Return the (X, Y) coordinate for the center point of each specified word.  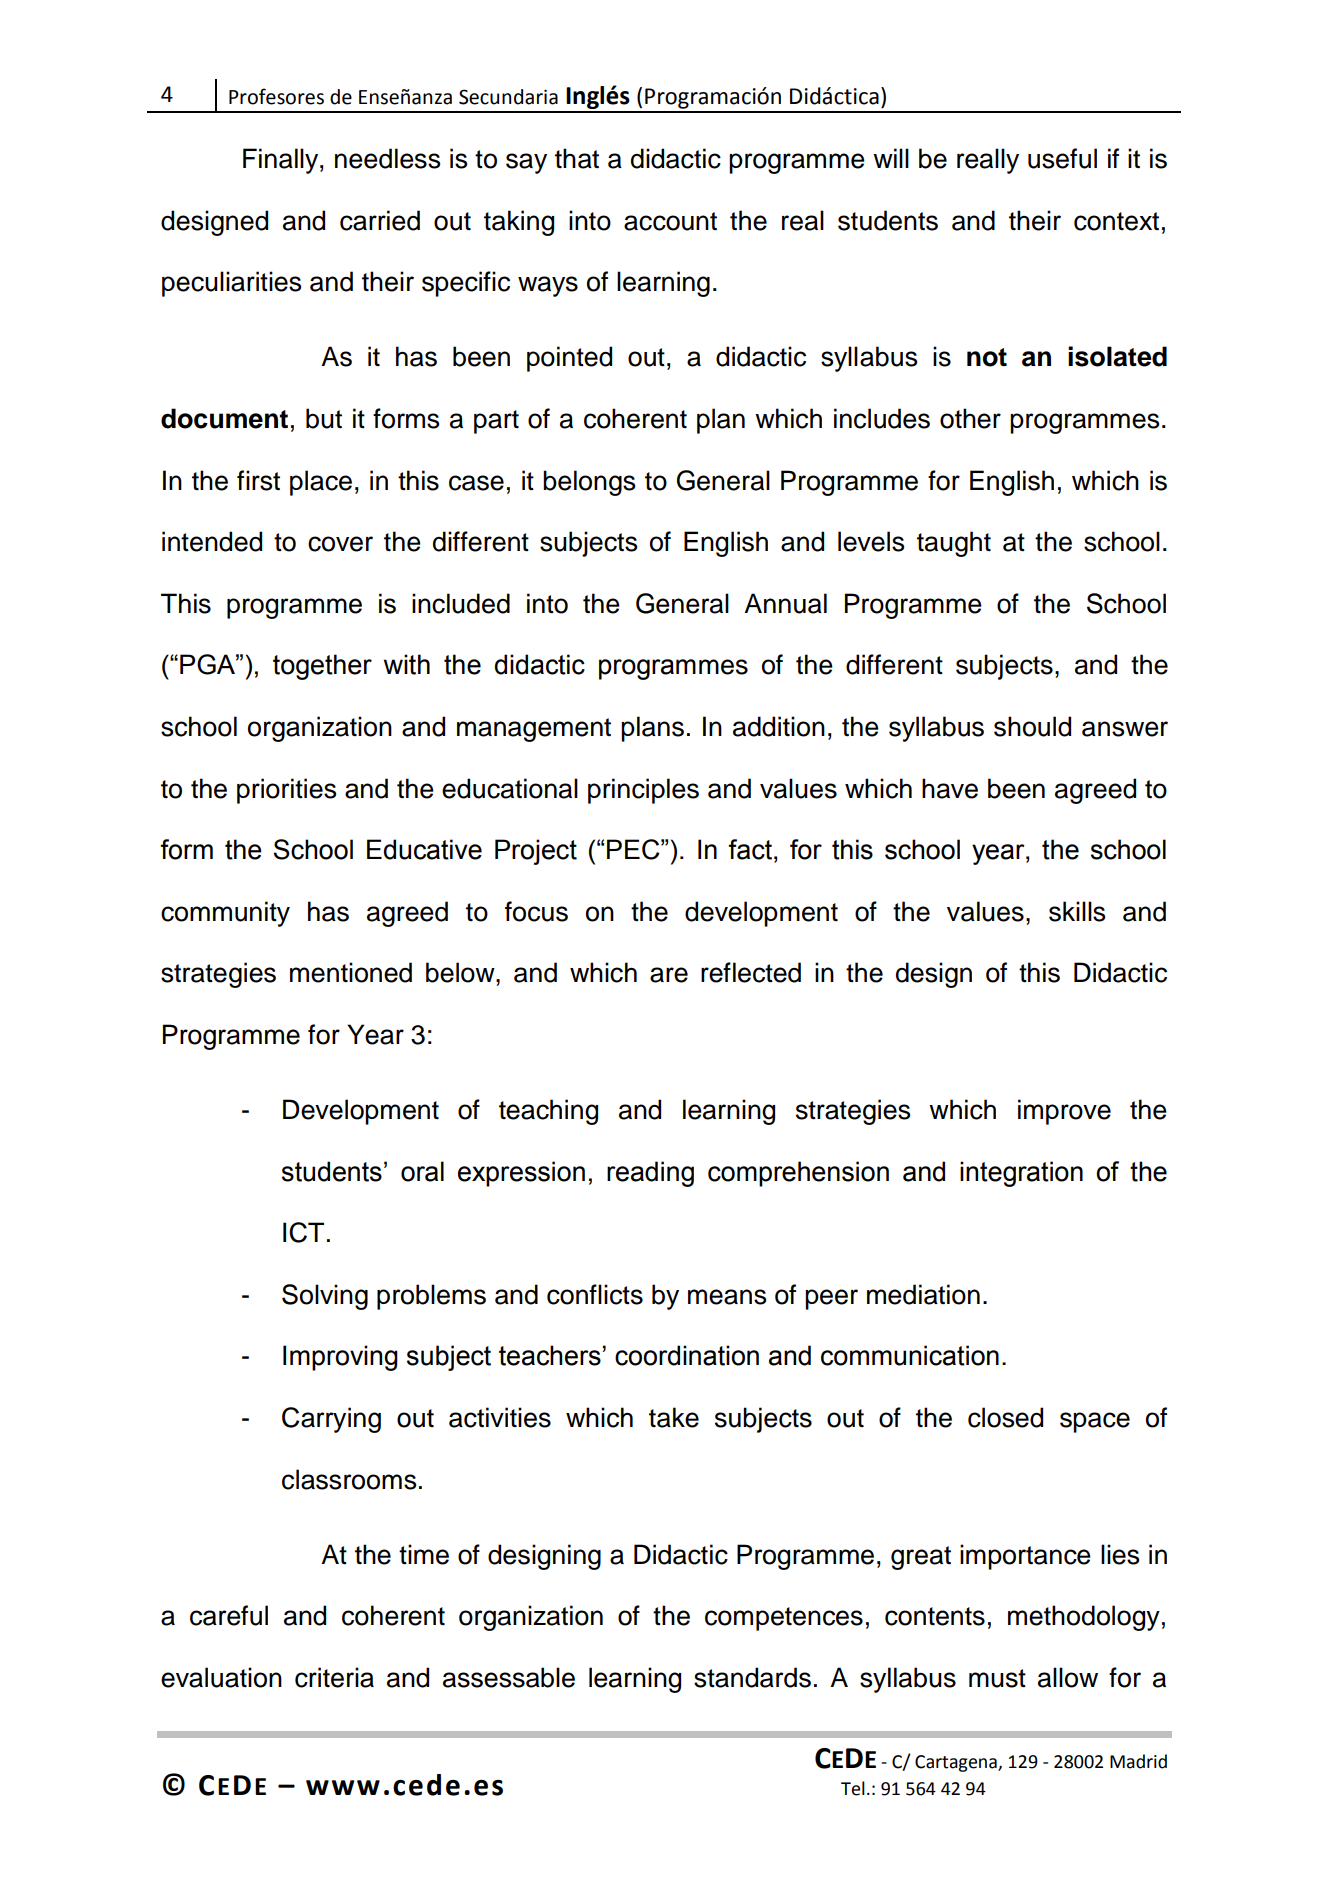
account (670, 221)
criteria (334, 1677)
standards (752, 1677)
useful (1062, 158)
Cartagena (957, 1763)
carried (380, 220)
